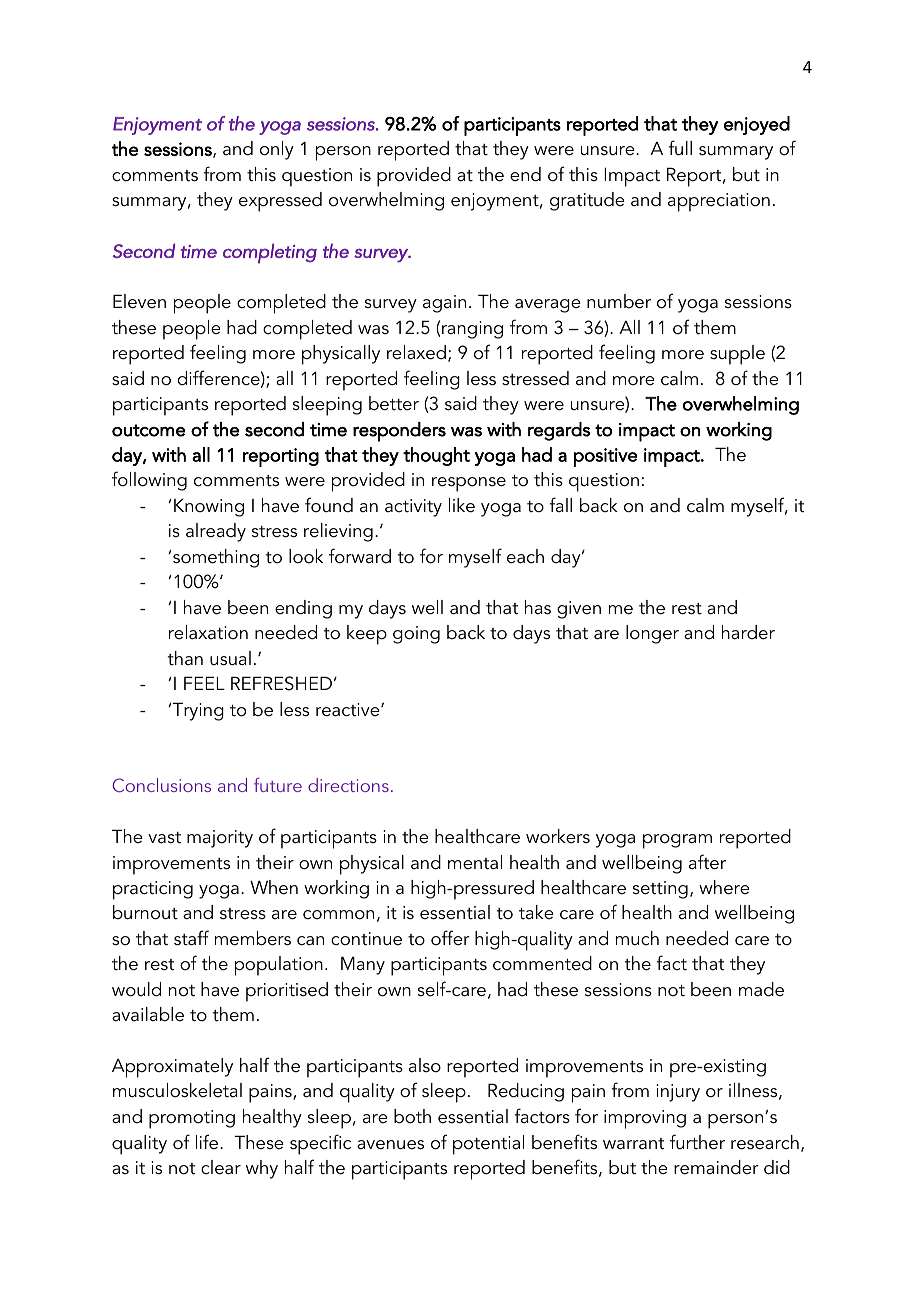  I want to click on staff, so click(191, 938).
